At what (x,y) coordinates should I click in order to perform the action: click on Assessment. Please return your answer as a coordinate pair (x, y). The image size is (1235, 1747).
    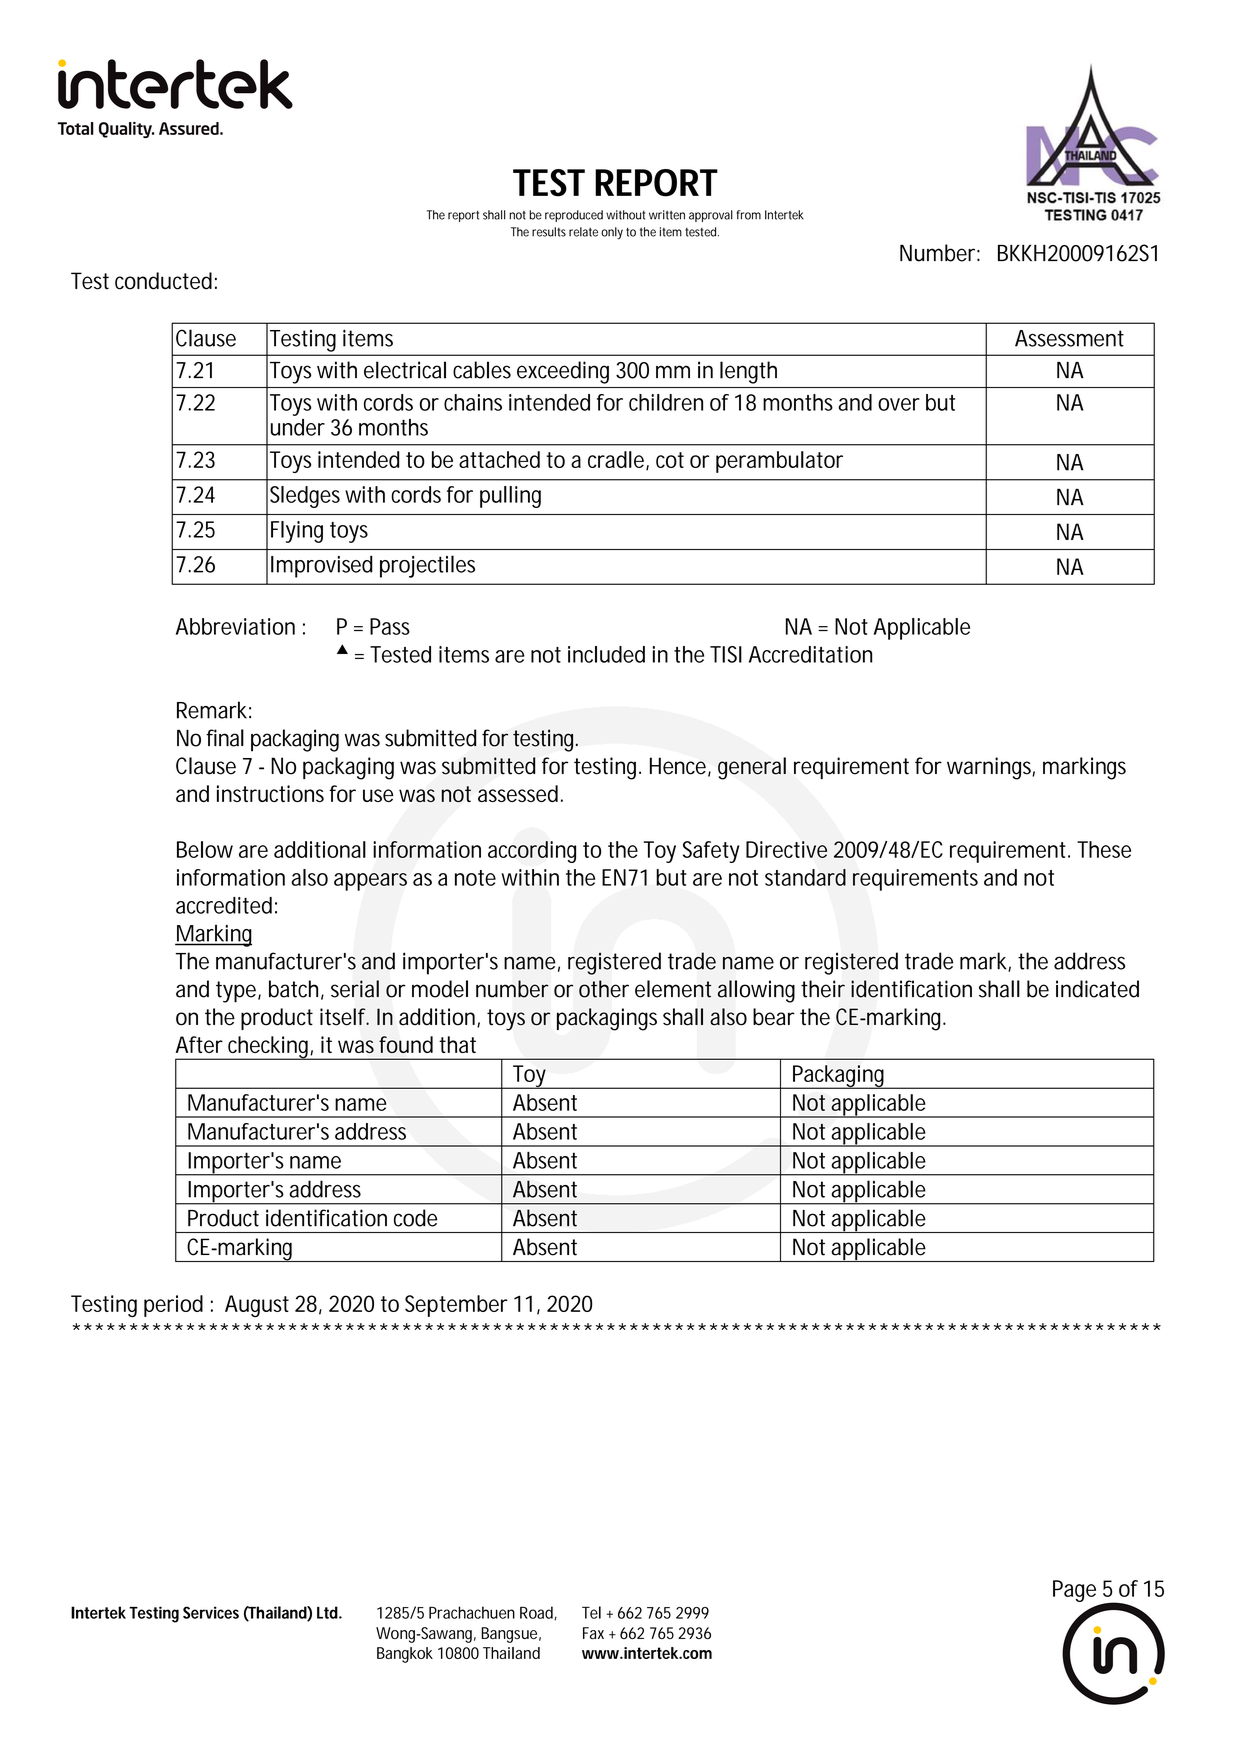
    Looking at the image, I should click on (1069, 338).
